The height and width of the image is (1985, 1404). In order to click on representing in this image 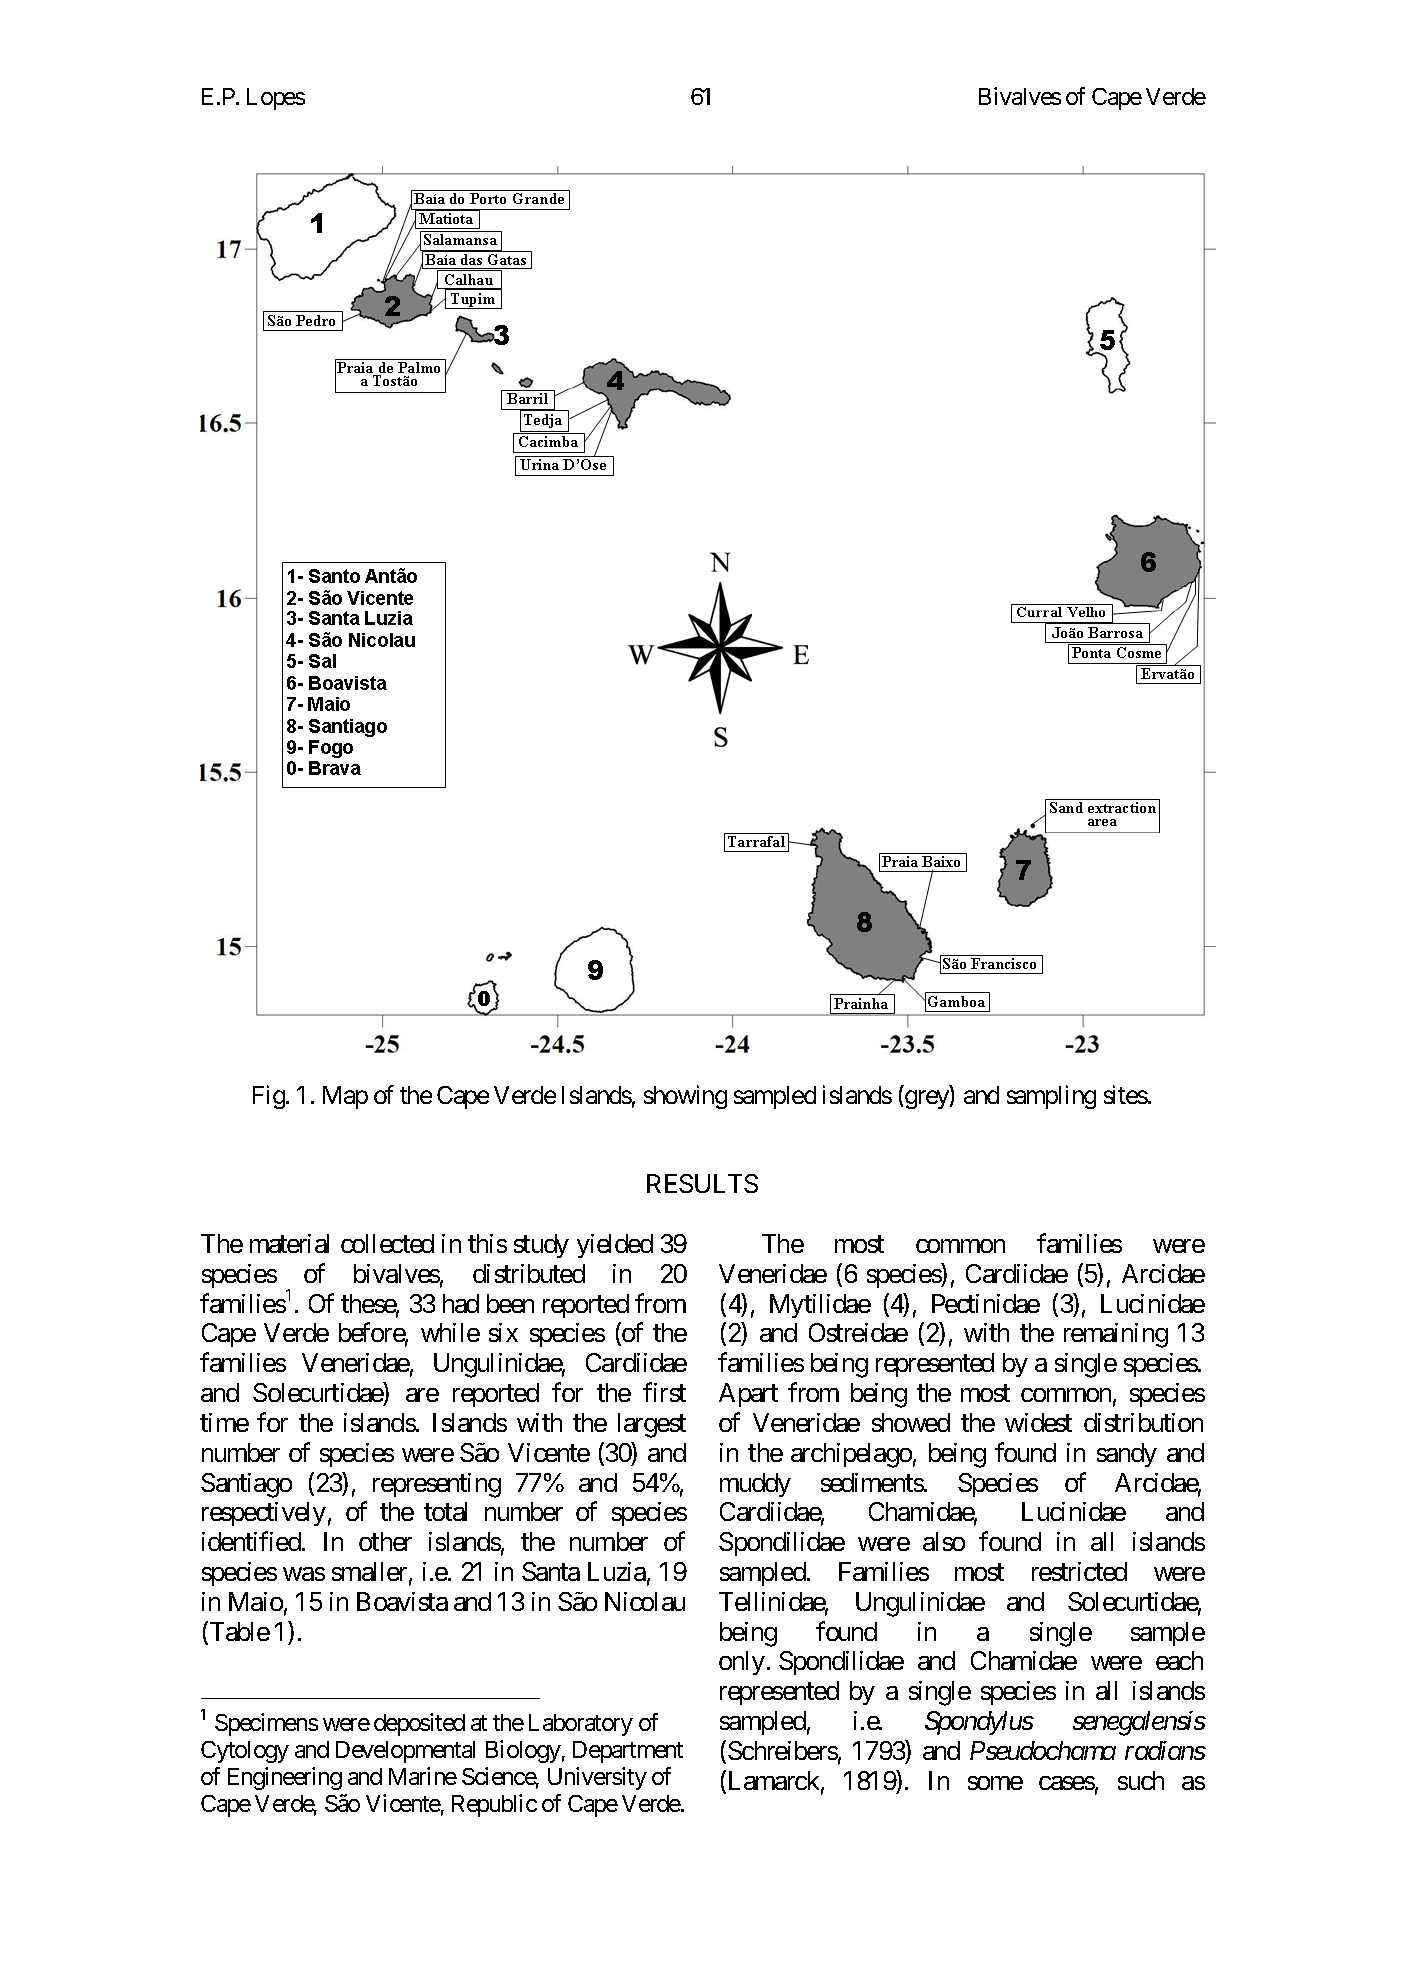, I will do `click(437, 1485)`.
